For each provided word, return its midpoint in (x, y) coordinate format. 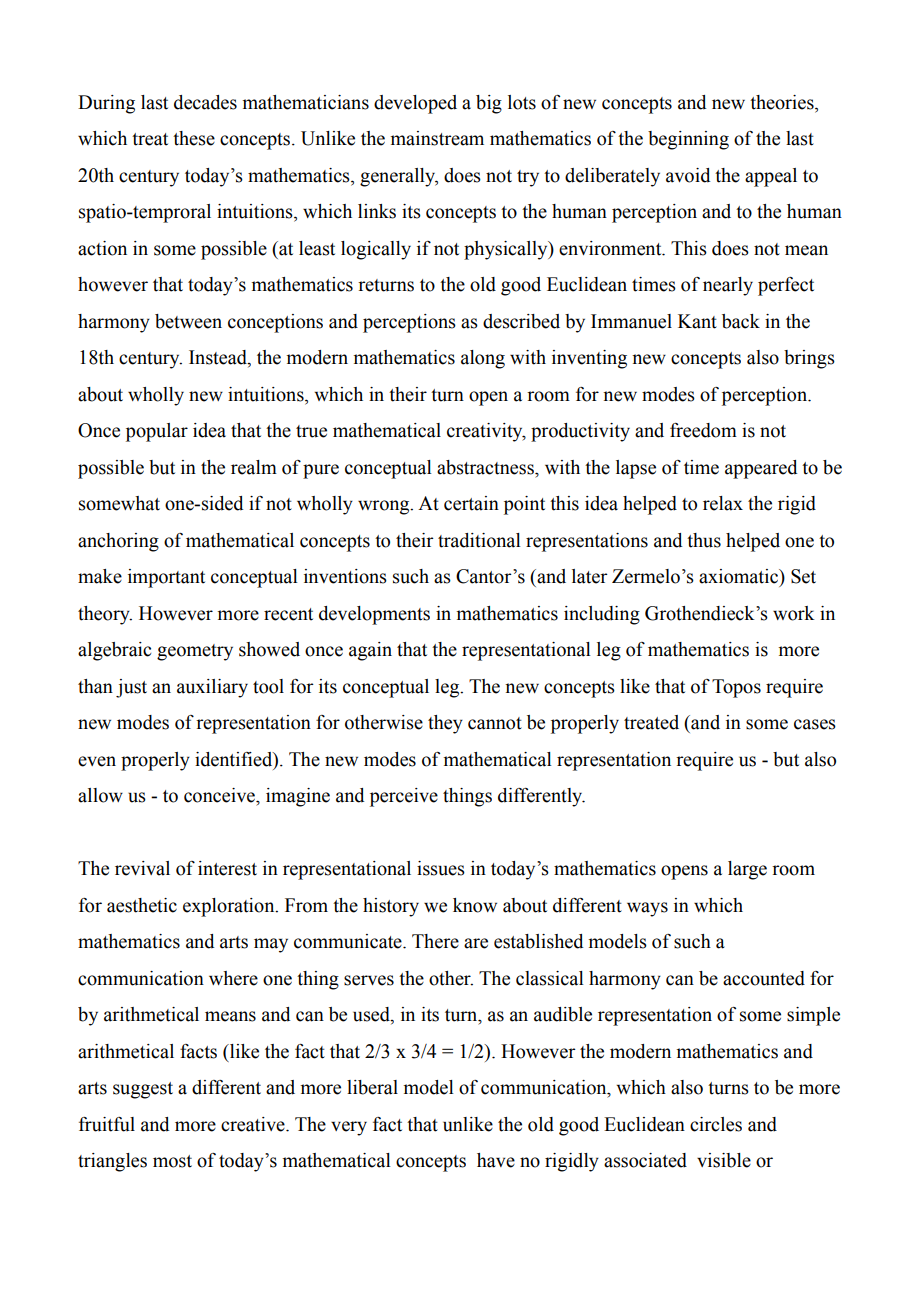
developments (374, 615)
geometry (195, 652)
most (172, 1161)
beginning (688, 140)
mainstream (437, 138)
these (194, 138)
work (794, 613)
